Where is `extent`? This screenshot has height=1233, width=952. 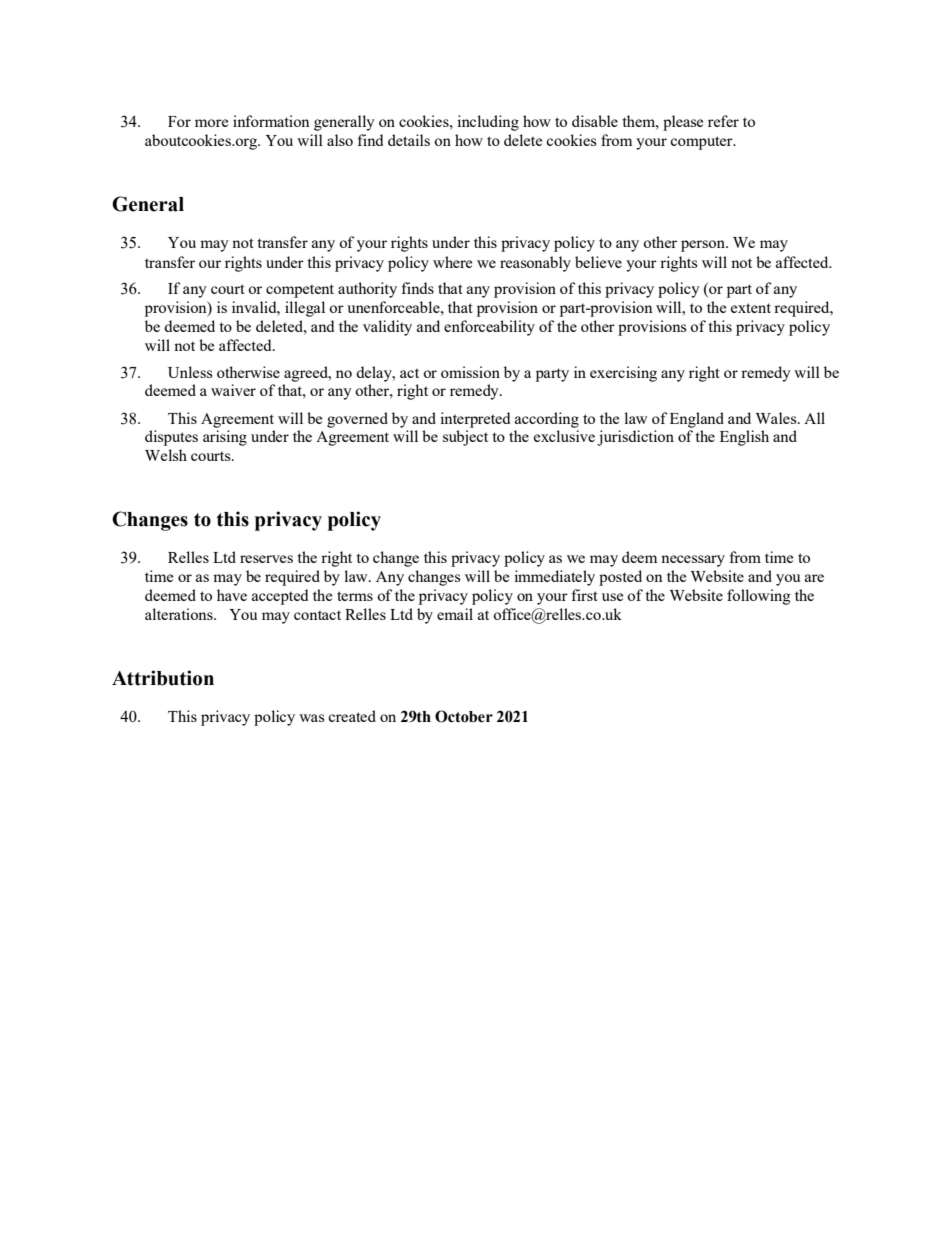
extent is located at coordinates (751, 308).
